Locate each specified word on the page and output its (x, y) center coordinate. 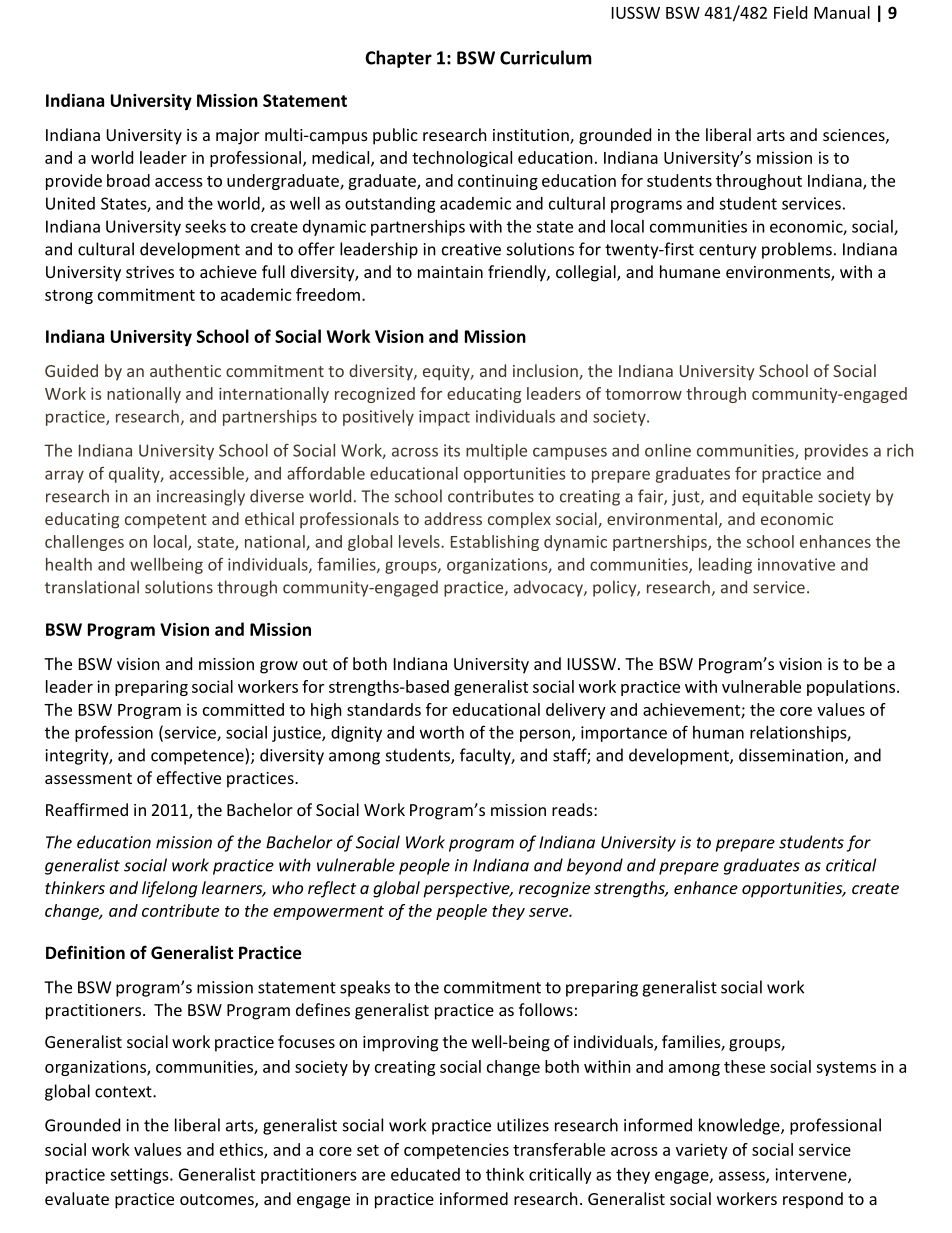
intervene (812, 1175)
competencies (456, 1151)
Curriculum (546, 57)
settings (140, 1176)
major (237, 137)
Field (790, 12)
